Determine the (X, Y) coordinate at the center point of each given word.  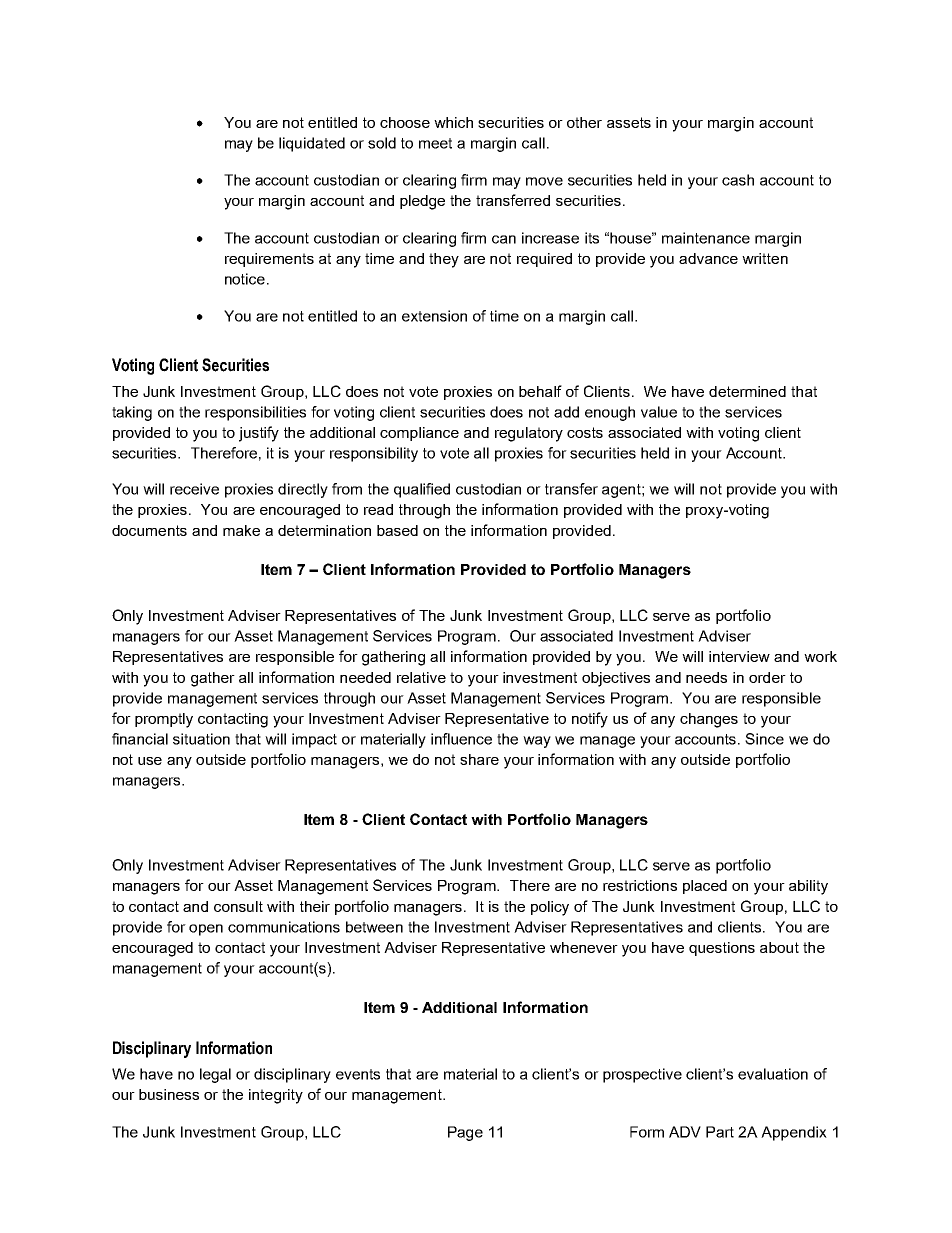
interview (739, 656)
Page (465, 1133)
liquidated (312, 144)
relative (421, 677)
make (241, 530)
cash (738, 180)
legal (215, 1075)
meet (435, 143)
